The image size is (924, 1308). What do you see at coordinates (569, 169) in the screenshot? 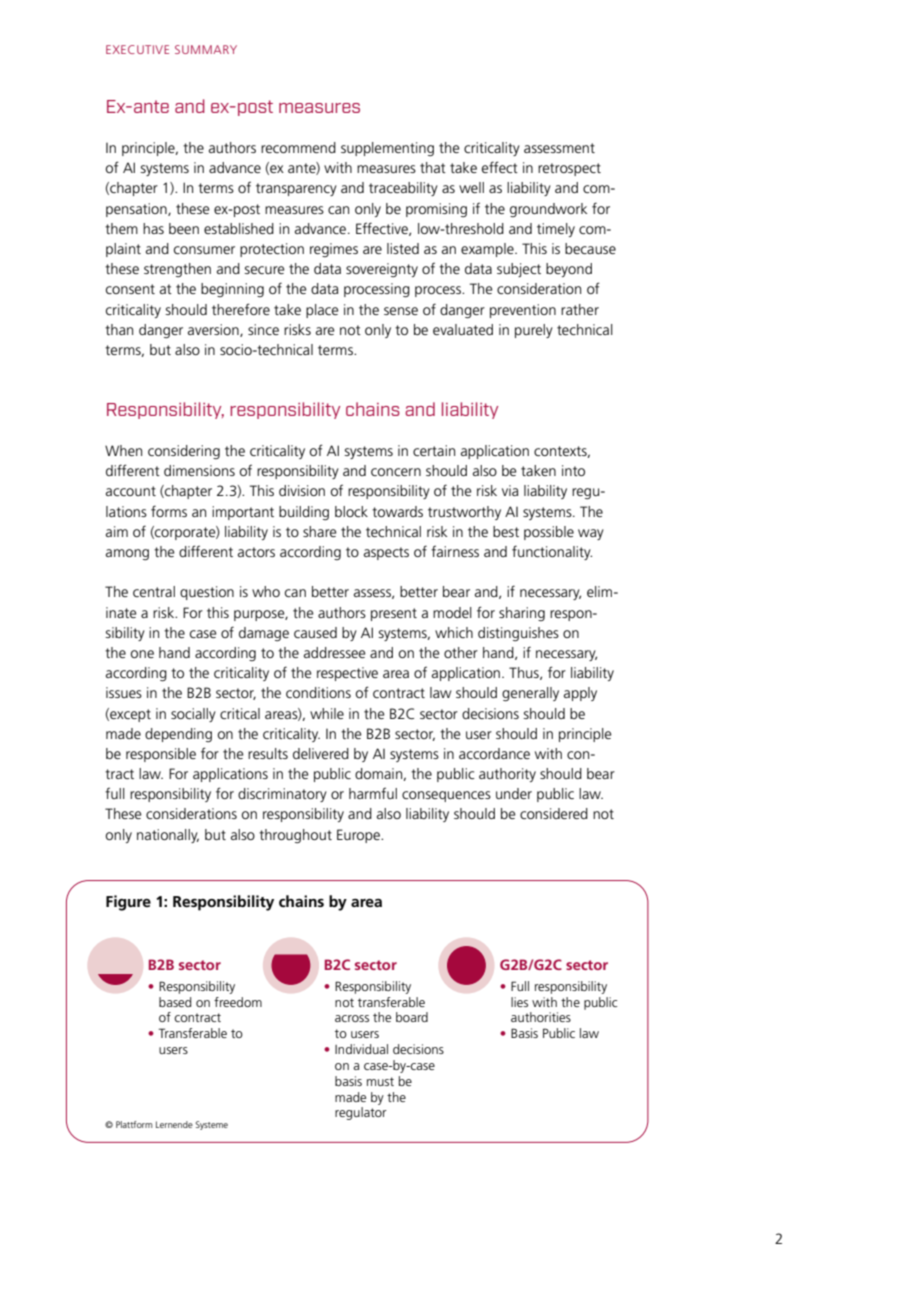
I see `retrospect` at bounding box center [569, 169].
